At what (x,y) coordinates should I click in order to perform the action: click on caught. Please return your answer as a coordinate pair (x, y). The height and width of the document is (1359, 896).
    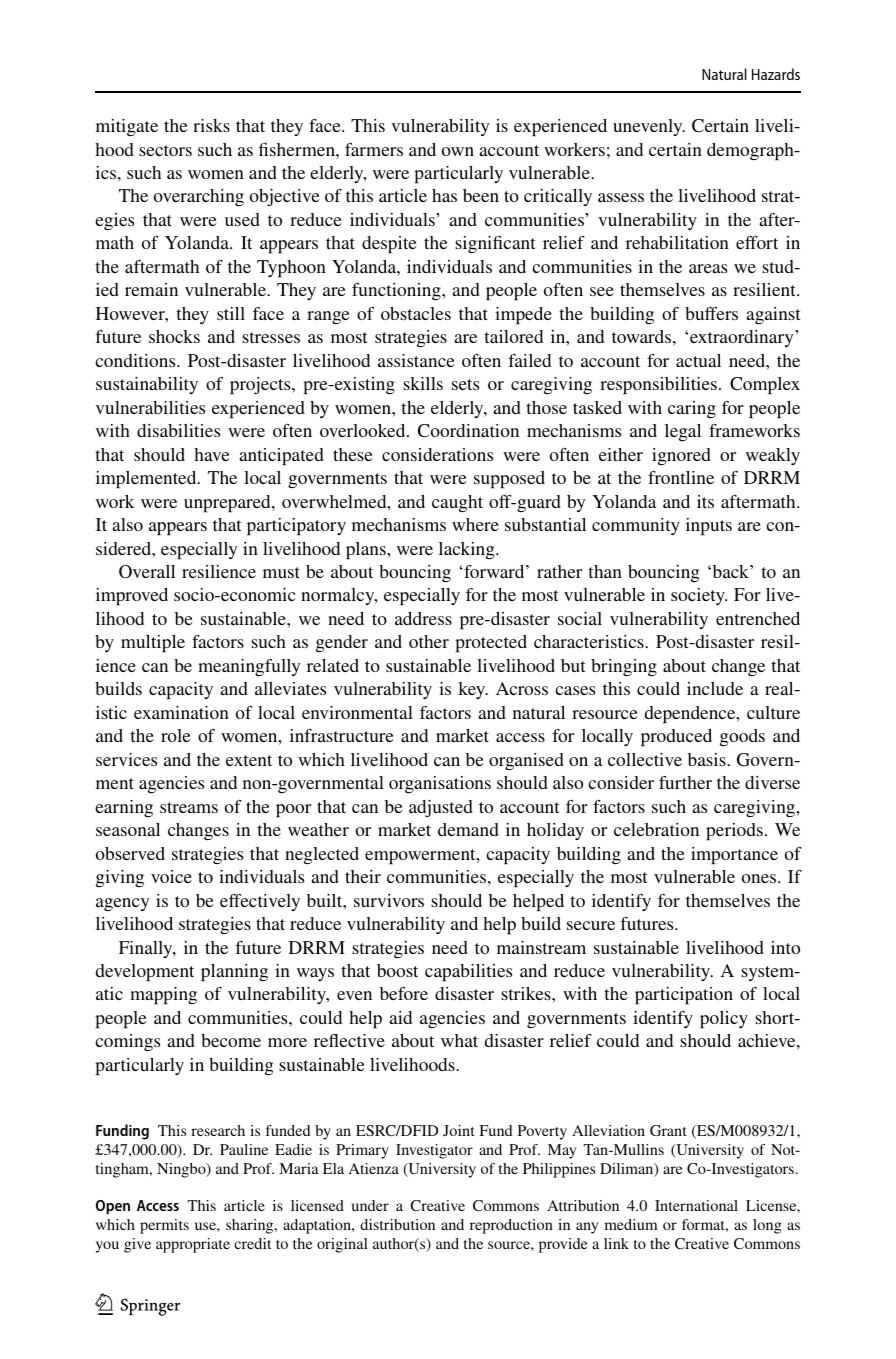
    Looking at the image, I should click on (457, 503).
